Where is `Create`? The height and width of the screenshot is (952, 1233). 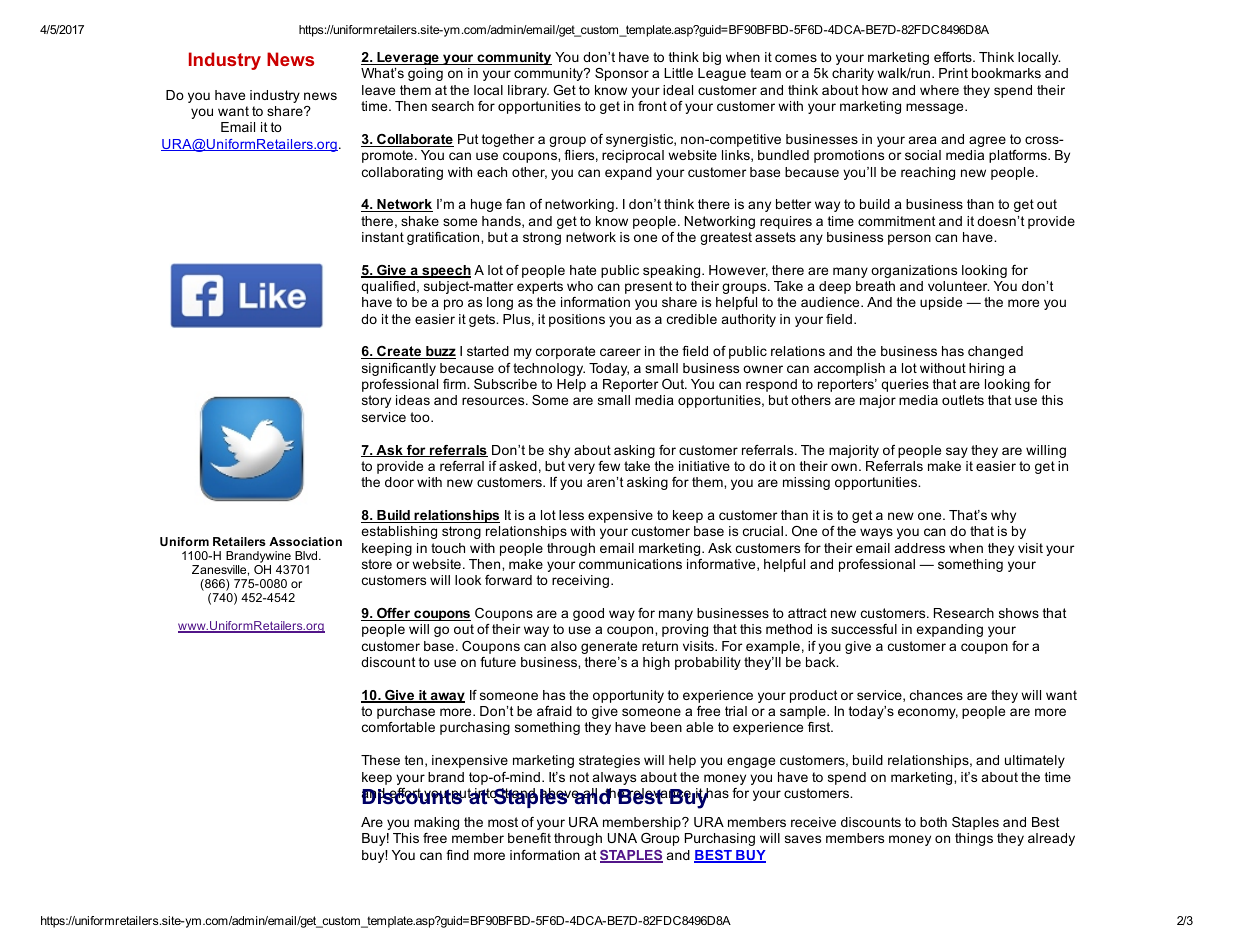
Create is located at coordinates (399, 352).
